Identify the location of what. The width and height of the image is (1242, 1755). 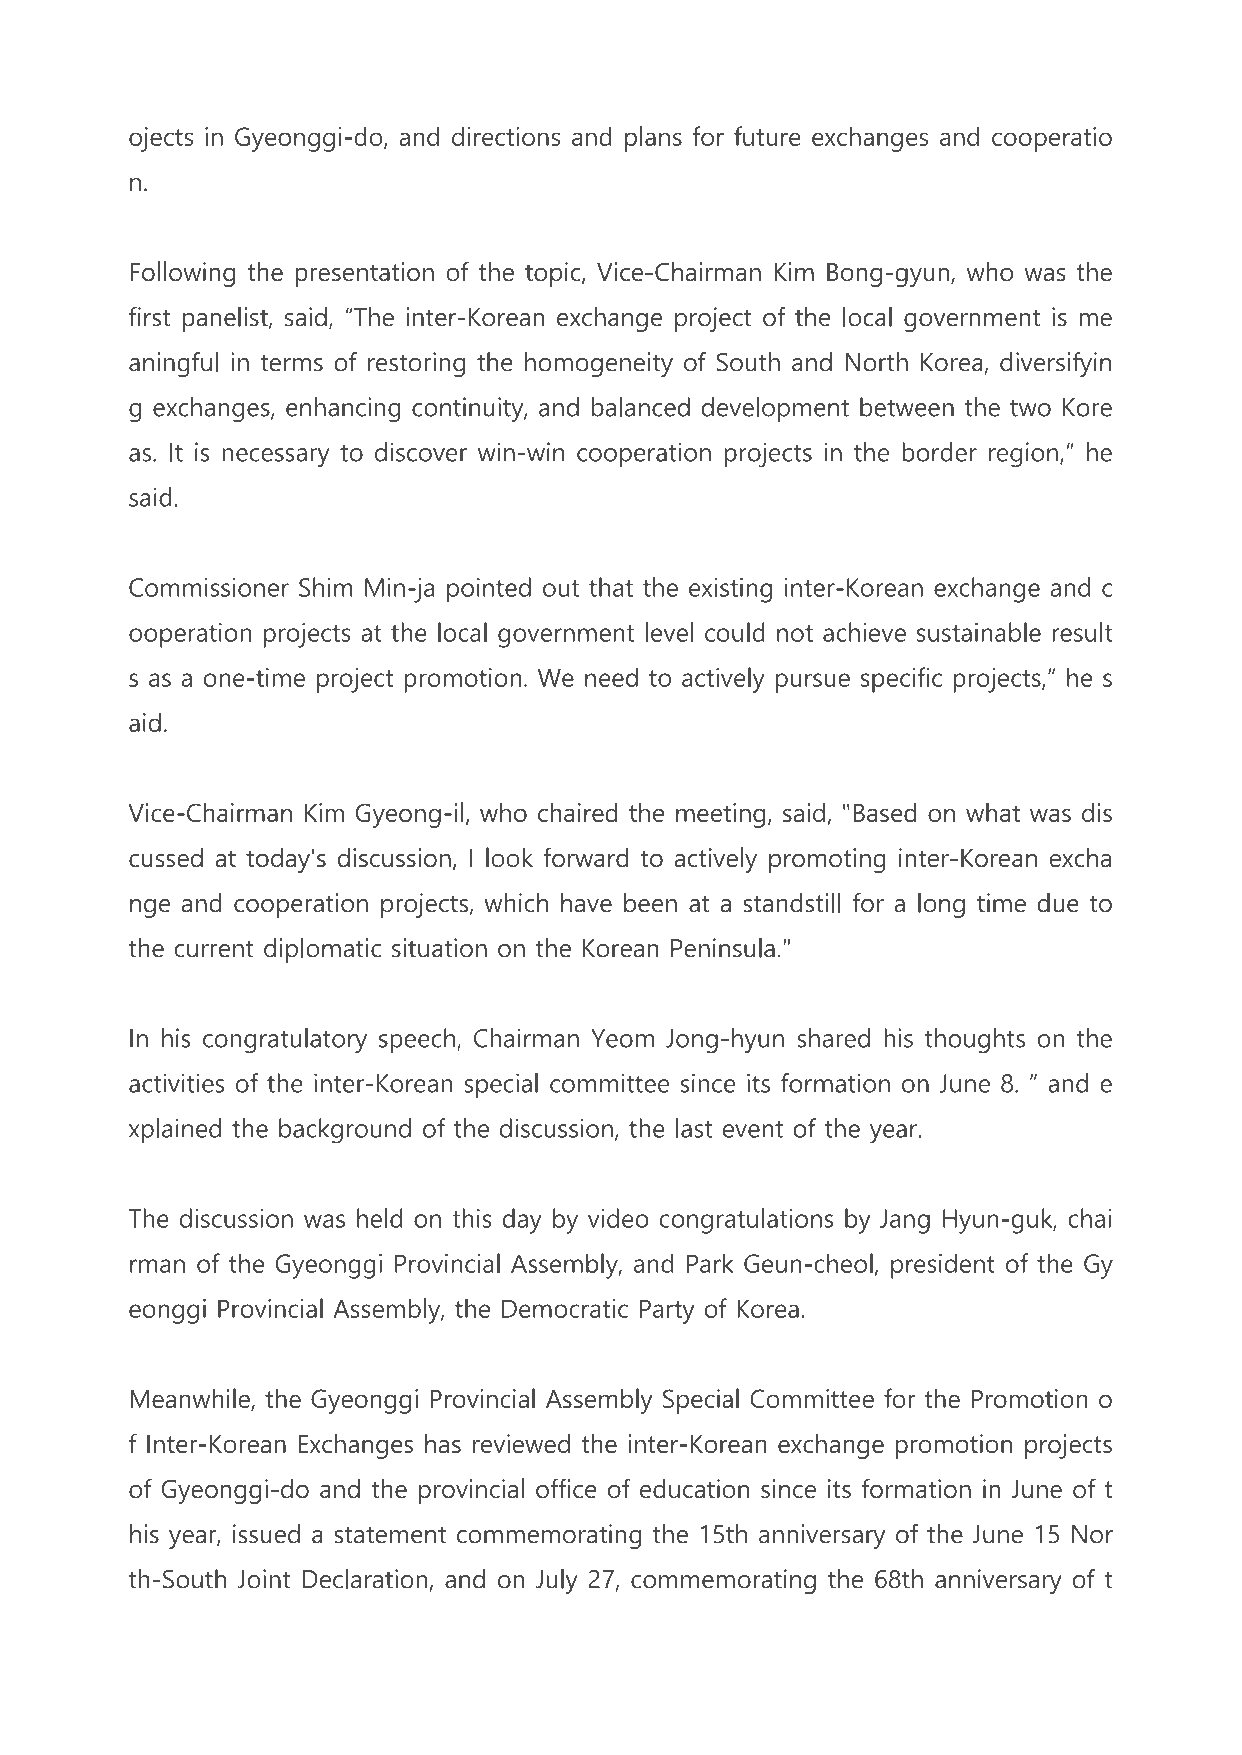
(993, 812).
